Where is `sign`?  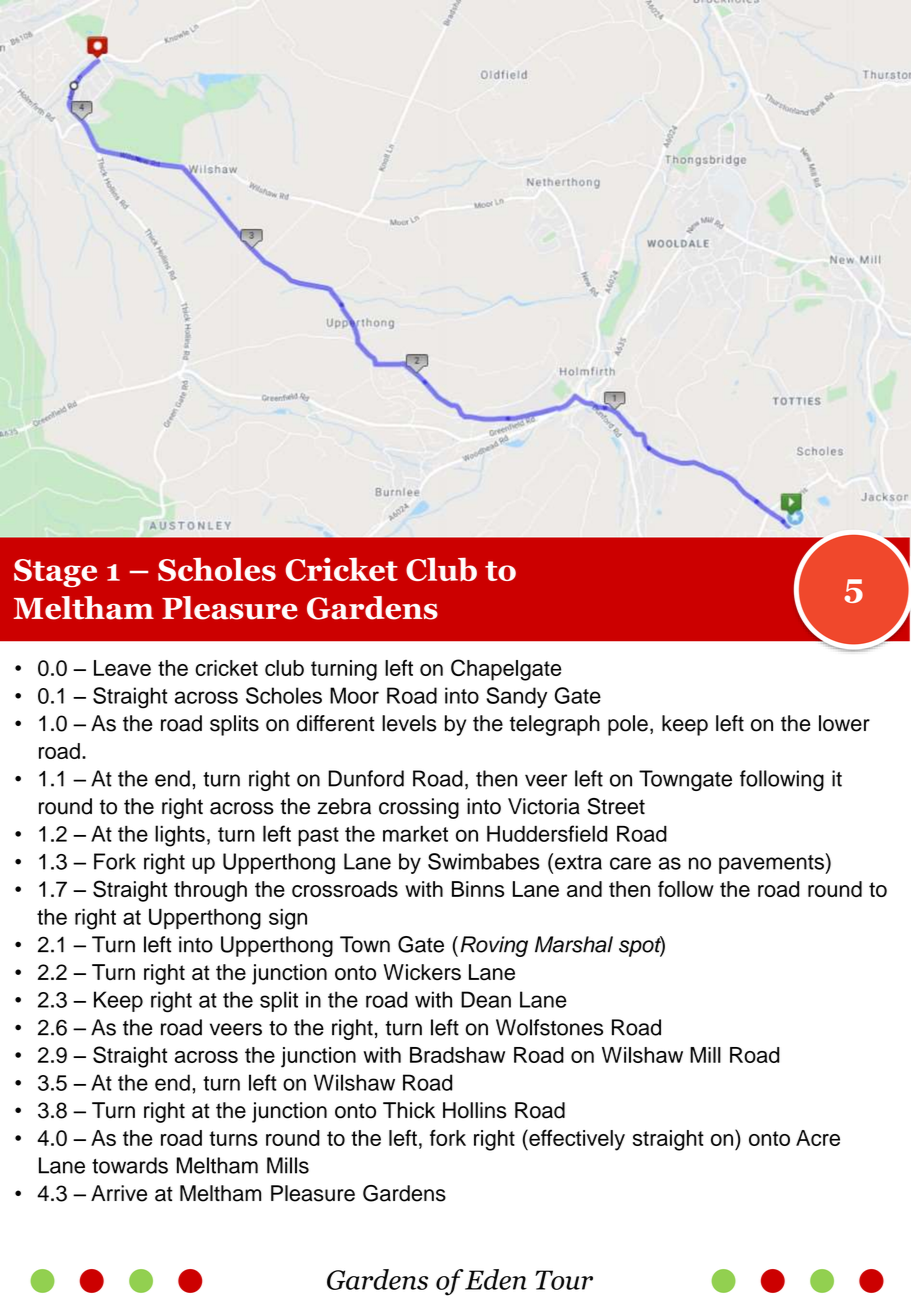 sign is located at coordinates (288, 919).
